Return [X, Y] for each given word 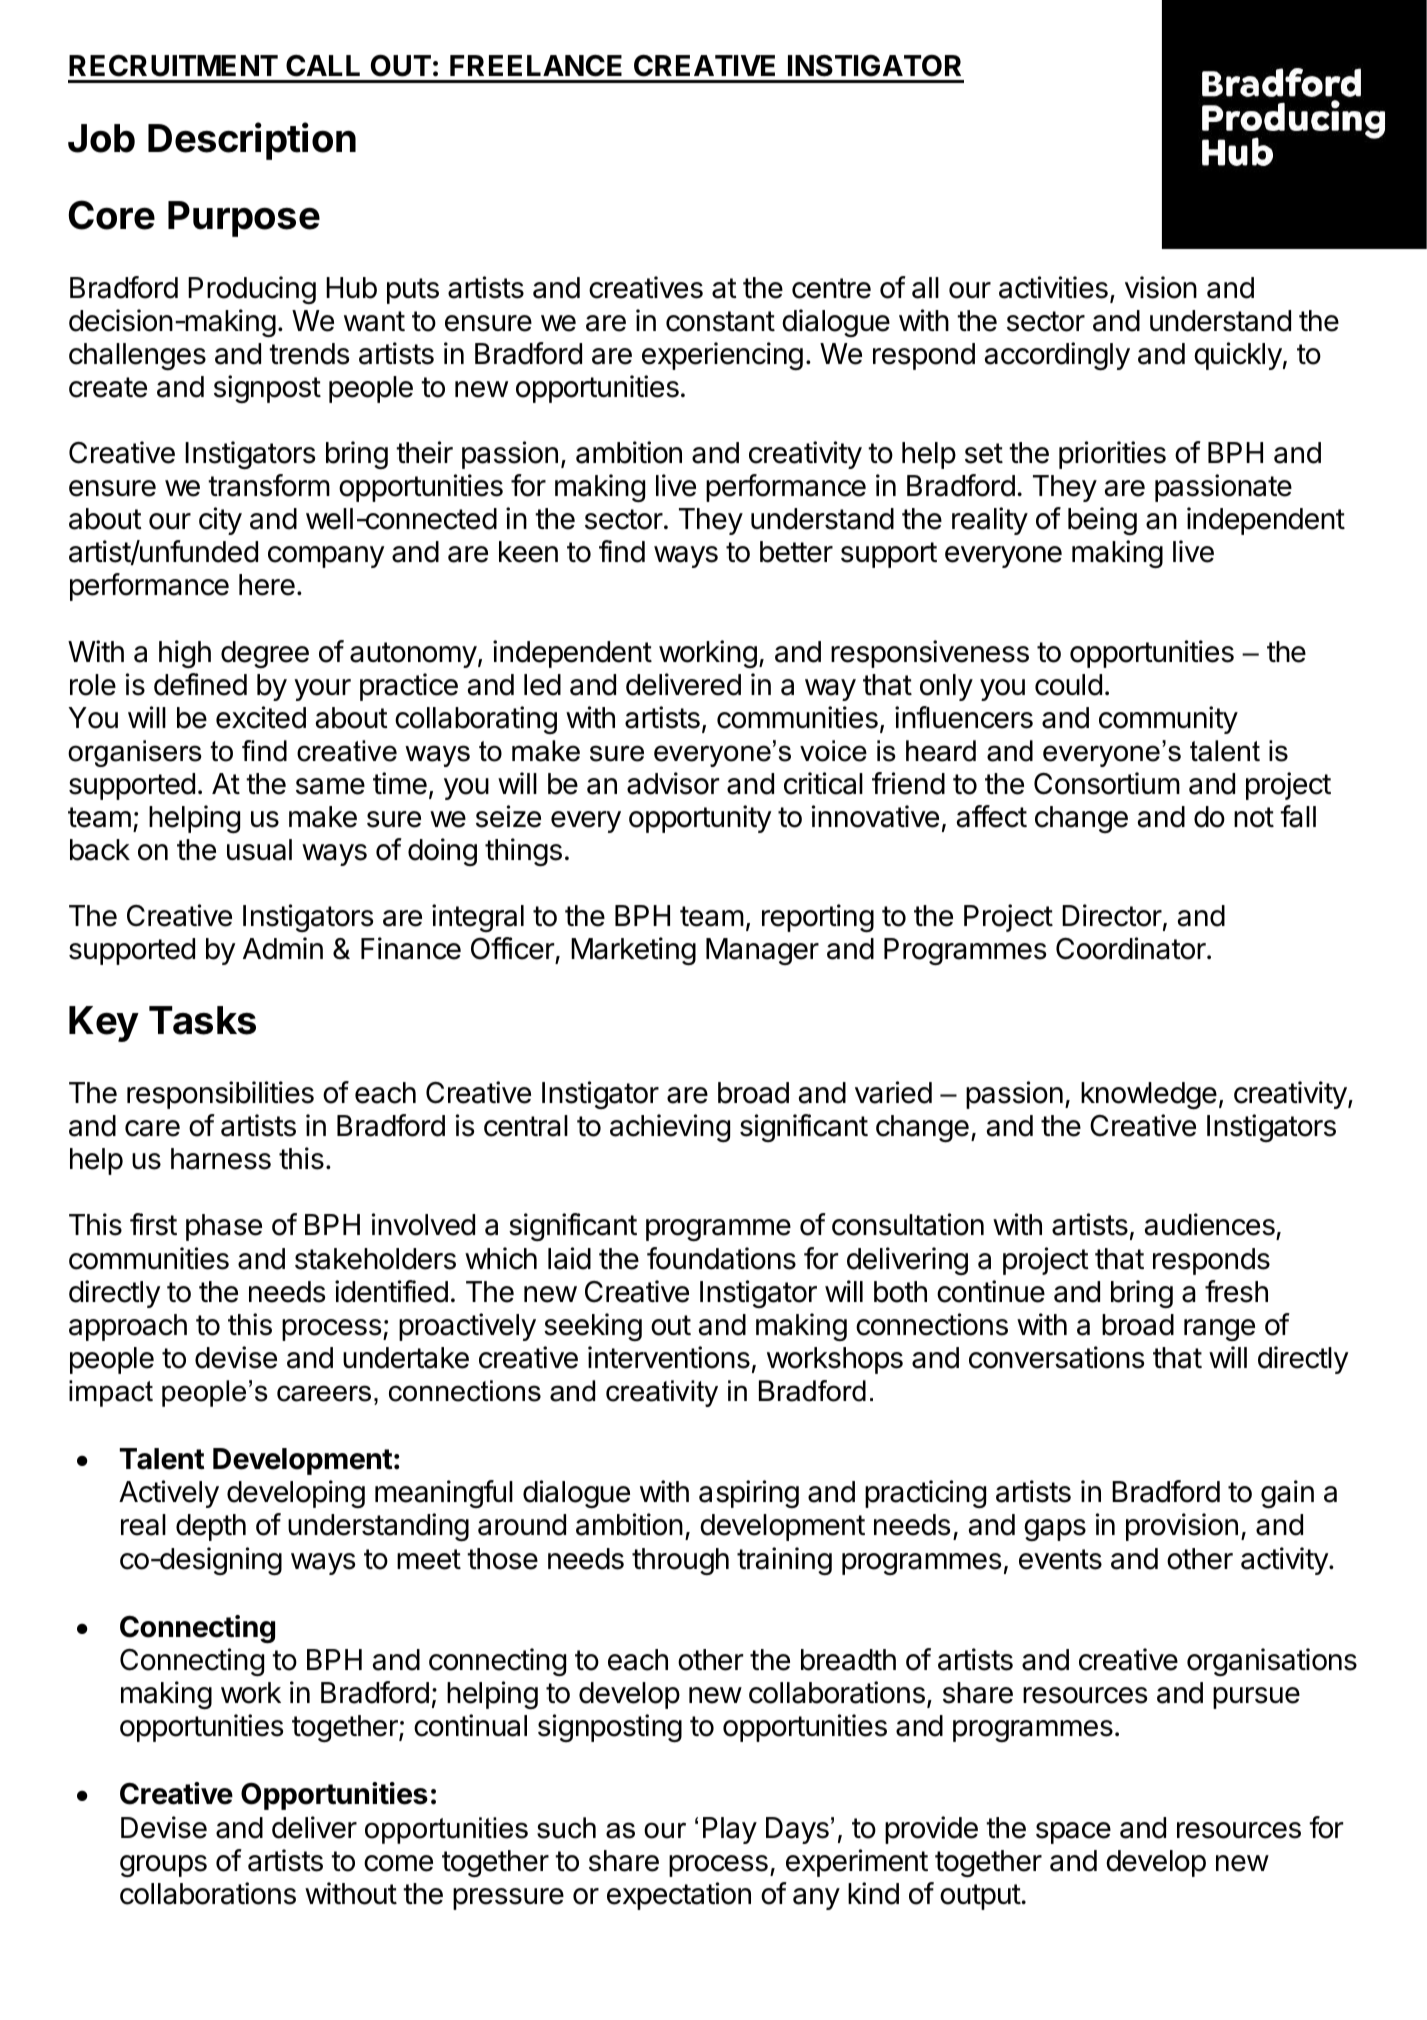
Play [730, 1830]
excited [261, 717]
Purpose [244, 219]
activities [1053, 287]
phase [224, 1227]
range [1219, 1330]
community [1168, 720]
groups [163, 1866]
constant [720, 321]
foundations [721, 1258]
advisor [673, 783]
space [1073, 1833]
